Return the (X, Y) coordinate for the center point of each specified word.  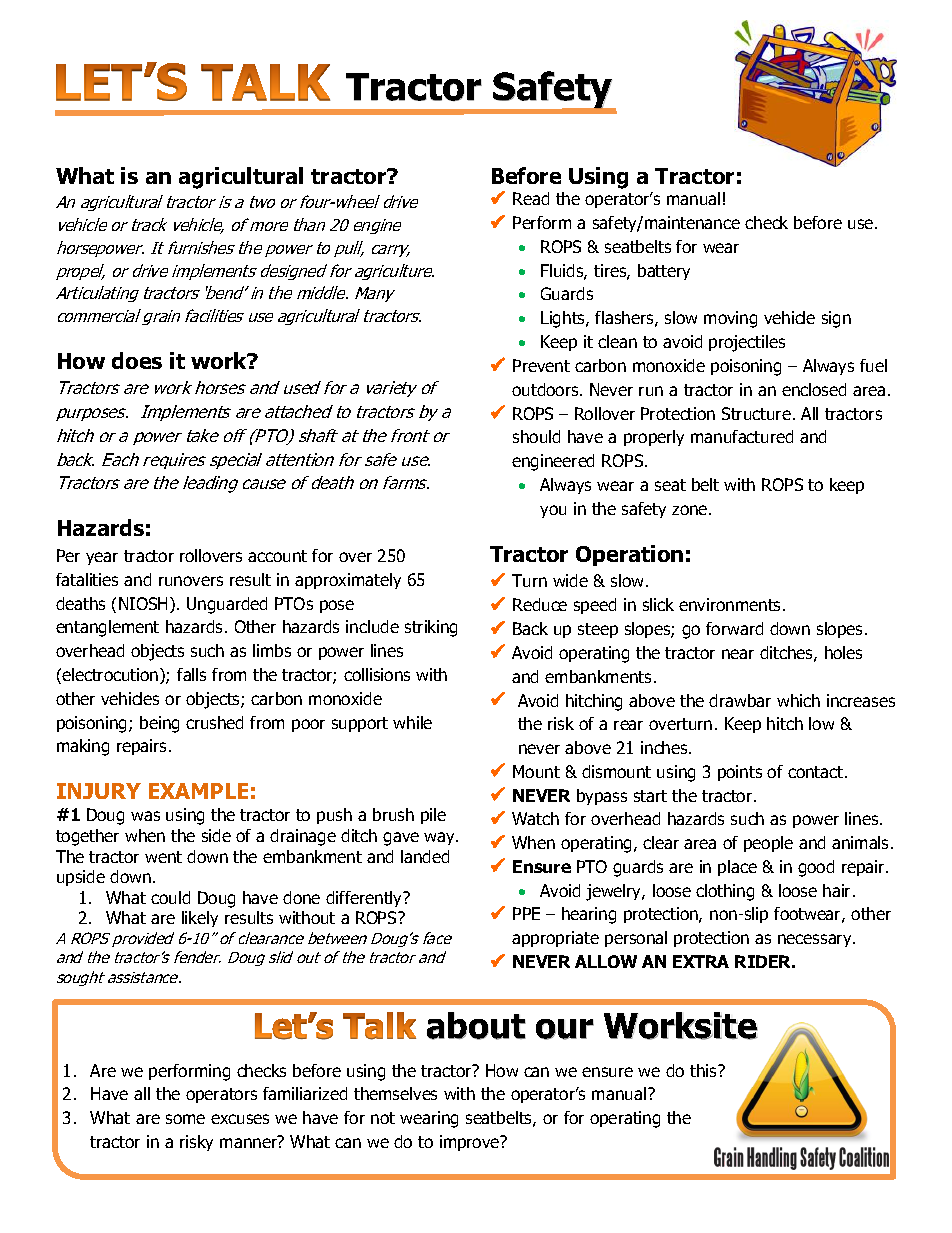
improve (471, 1143)
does (137, 360)
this (704, 1070)
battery (664, 272)
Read (531, 198)
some (185, 1119)
